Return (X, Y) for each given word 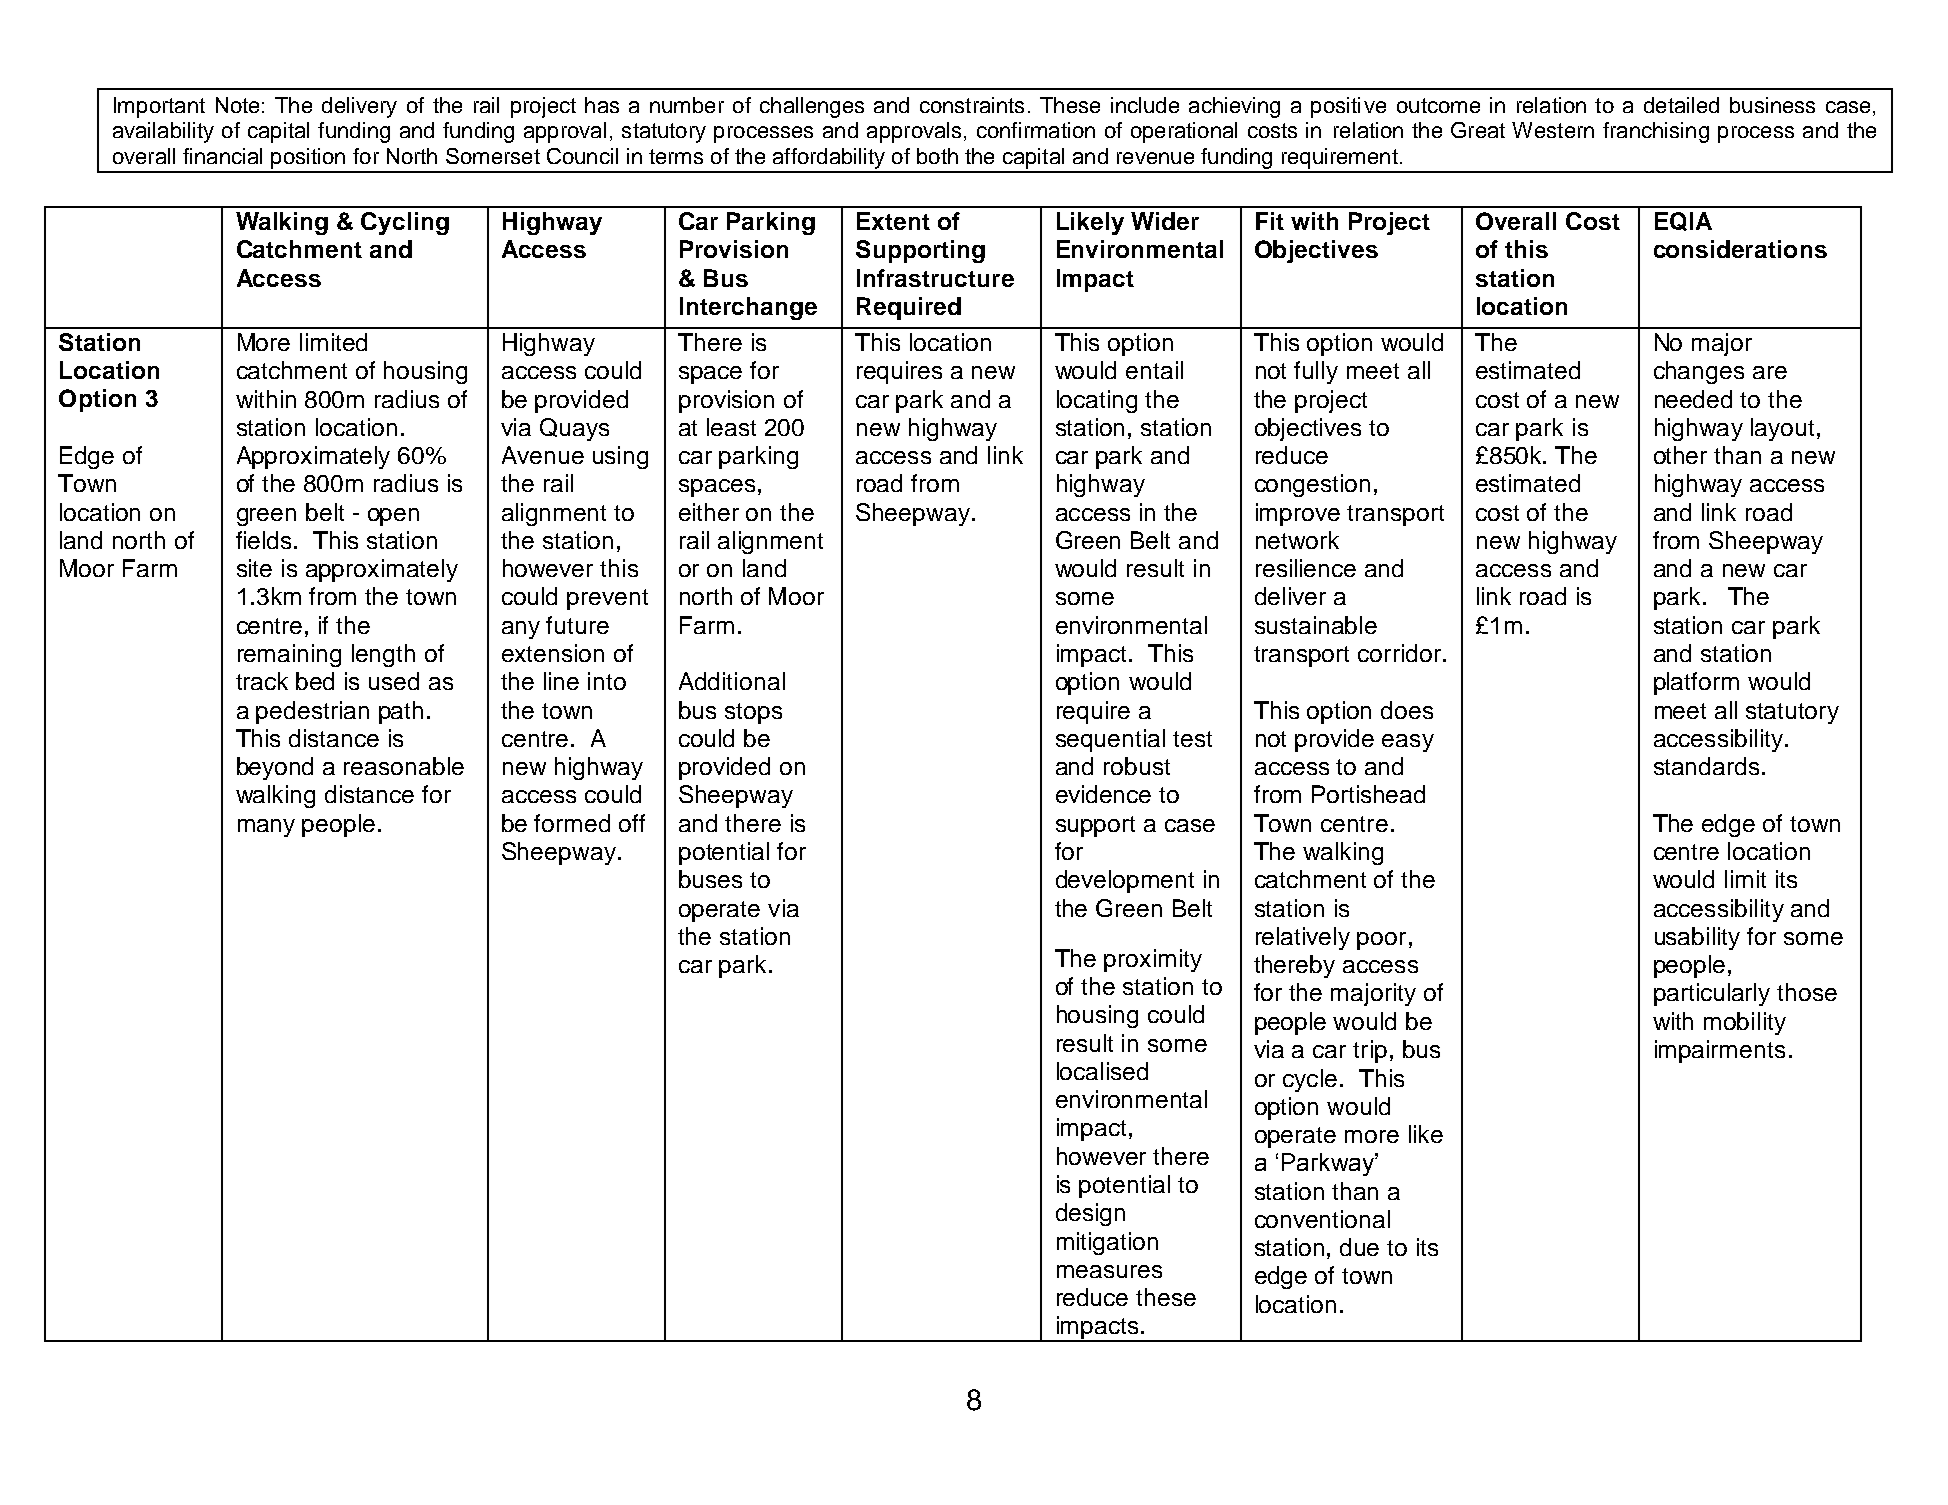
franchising (1656, 132)
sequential (1110, 740)
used (394, 681)
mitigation (1107, 1243)
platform (1696, 683)
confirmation (1036, 130)
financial (222, 156)
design (1090, 1214)
